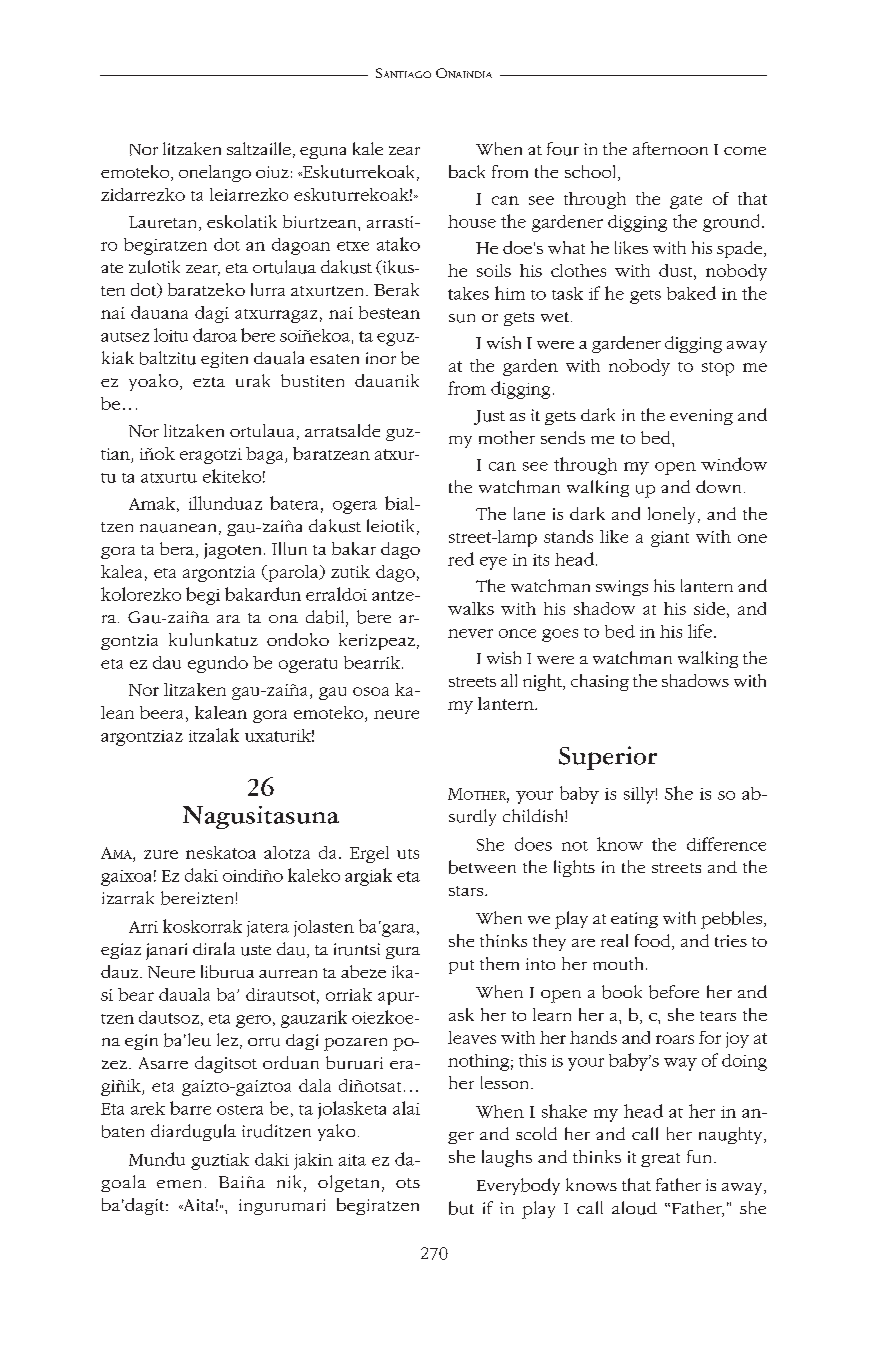 Image resolution: width=896 pixels, height=1345 pixels. What do you see at coordinates (227, 1039) in the screenshot?
I see `lez` at bounding box center [227, 1039].
